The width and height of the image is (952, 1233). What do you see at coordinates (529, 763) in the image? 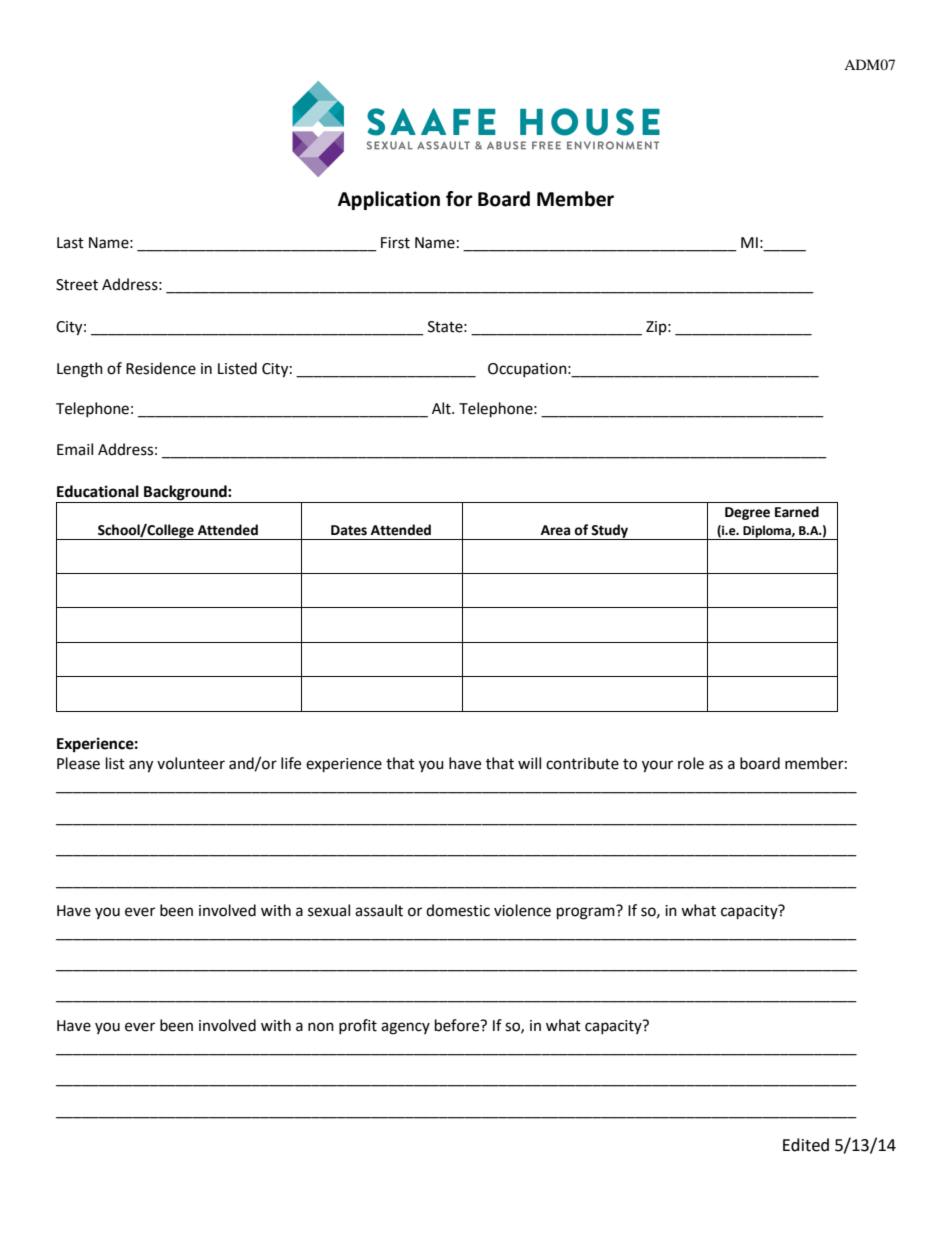
I see `will` at bounding box center [529, 763].
